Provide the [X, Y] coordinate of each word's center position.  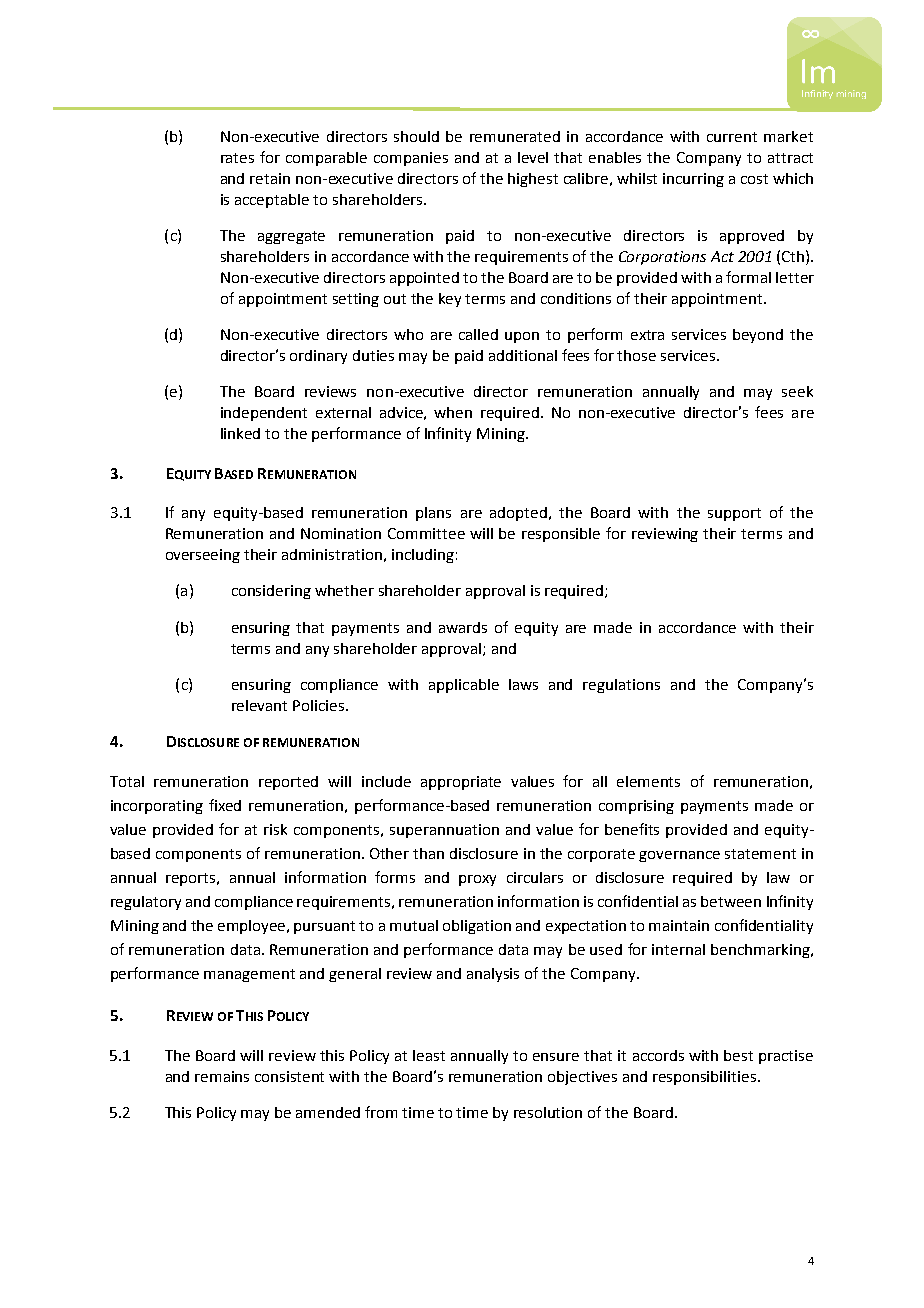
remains [222, 1076]
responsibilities [704, 1078]
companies [411, 159]
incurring [693, 180]
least [429, 1055]
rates [237, 158]
